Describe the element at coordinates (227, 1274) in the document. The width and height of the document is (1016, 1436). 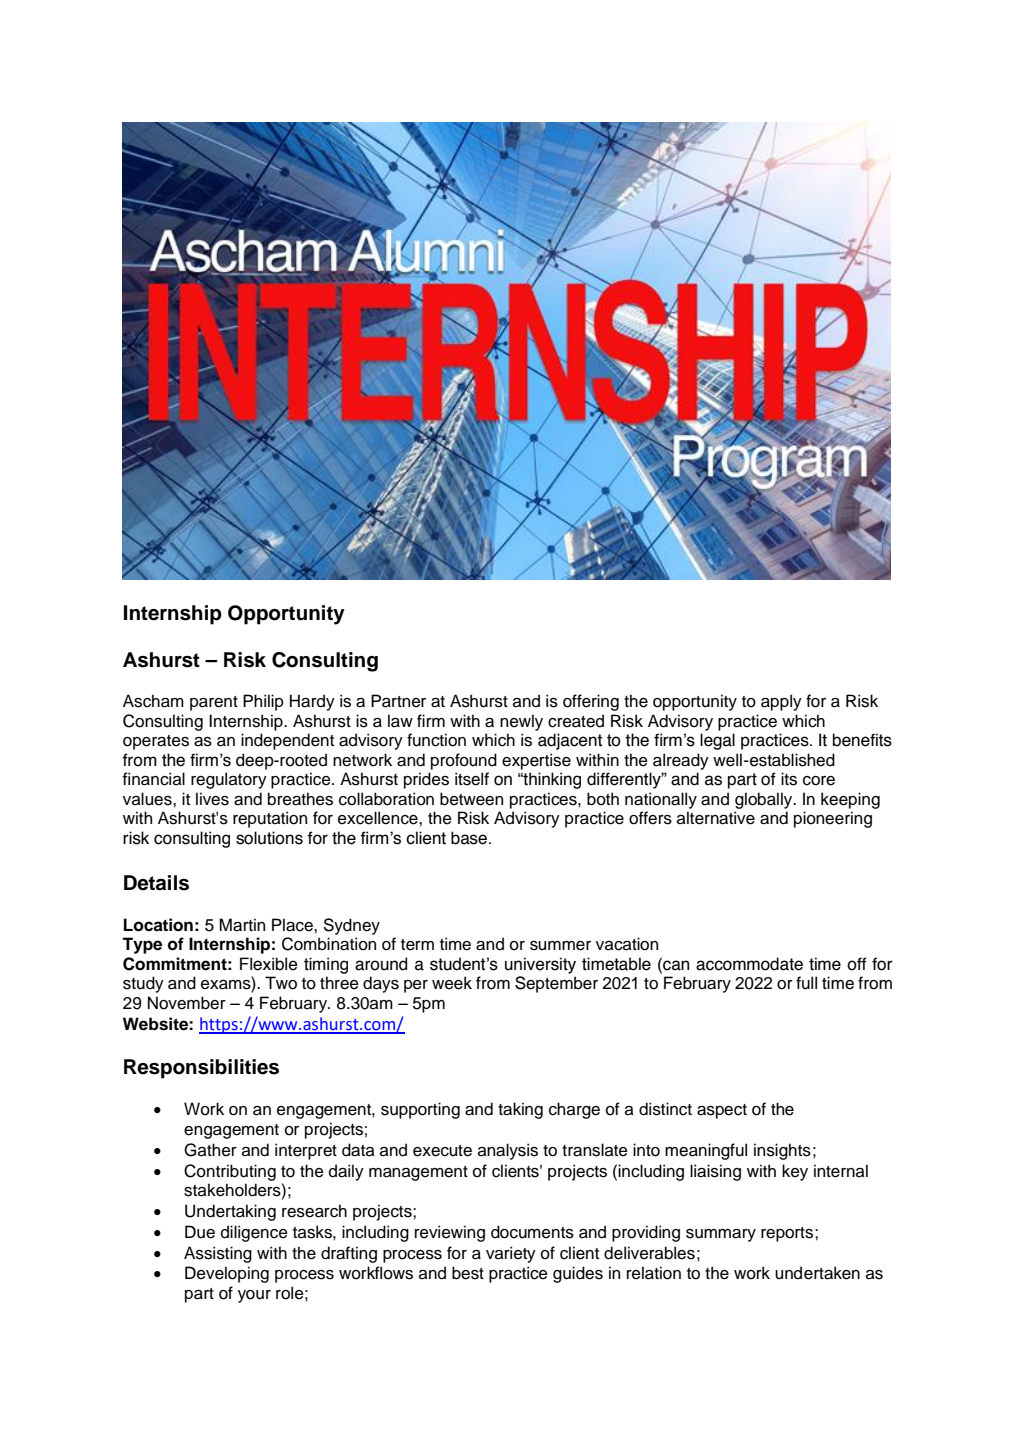
I see `Developing` at that location.
